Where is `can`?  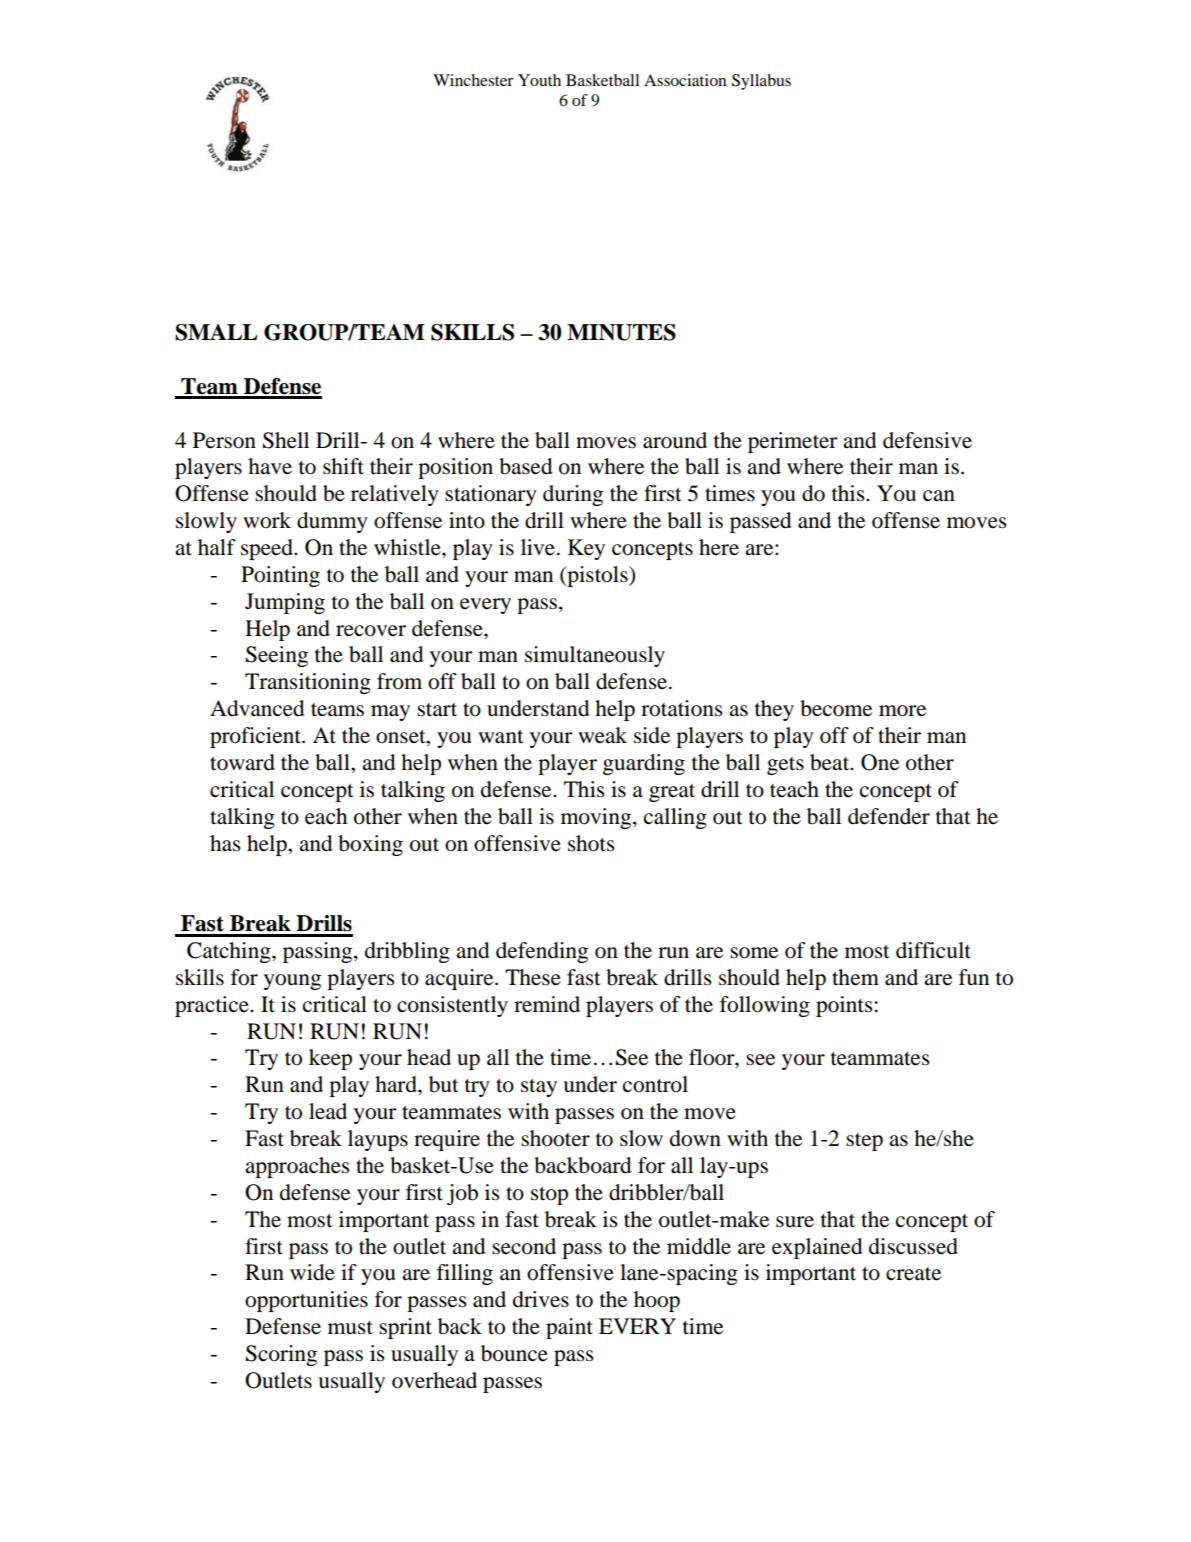 can is located at coordinates (939, 496).
